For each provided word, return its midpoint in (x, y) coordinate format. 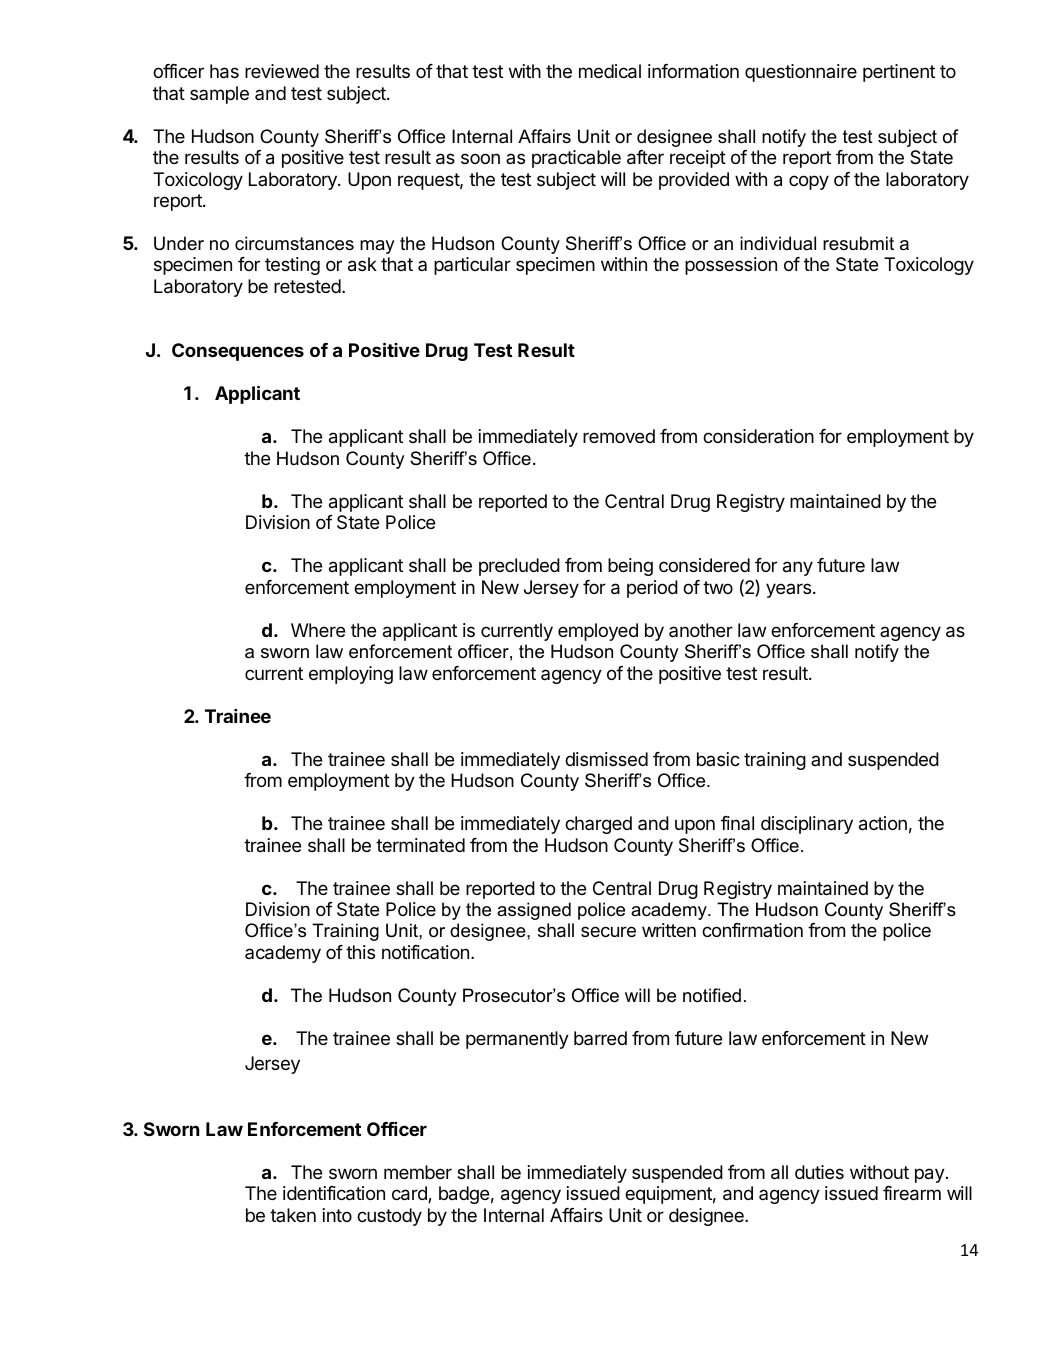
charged (598, 825)
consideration (758, 436)
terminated (420, 845)
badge (464, 1195)
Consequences (238, 352)
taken (293, 1215)
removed (619, 436)
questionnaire (801, 73)
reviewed (282, 71)
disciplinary (807, 825)
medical (610, 71)
